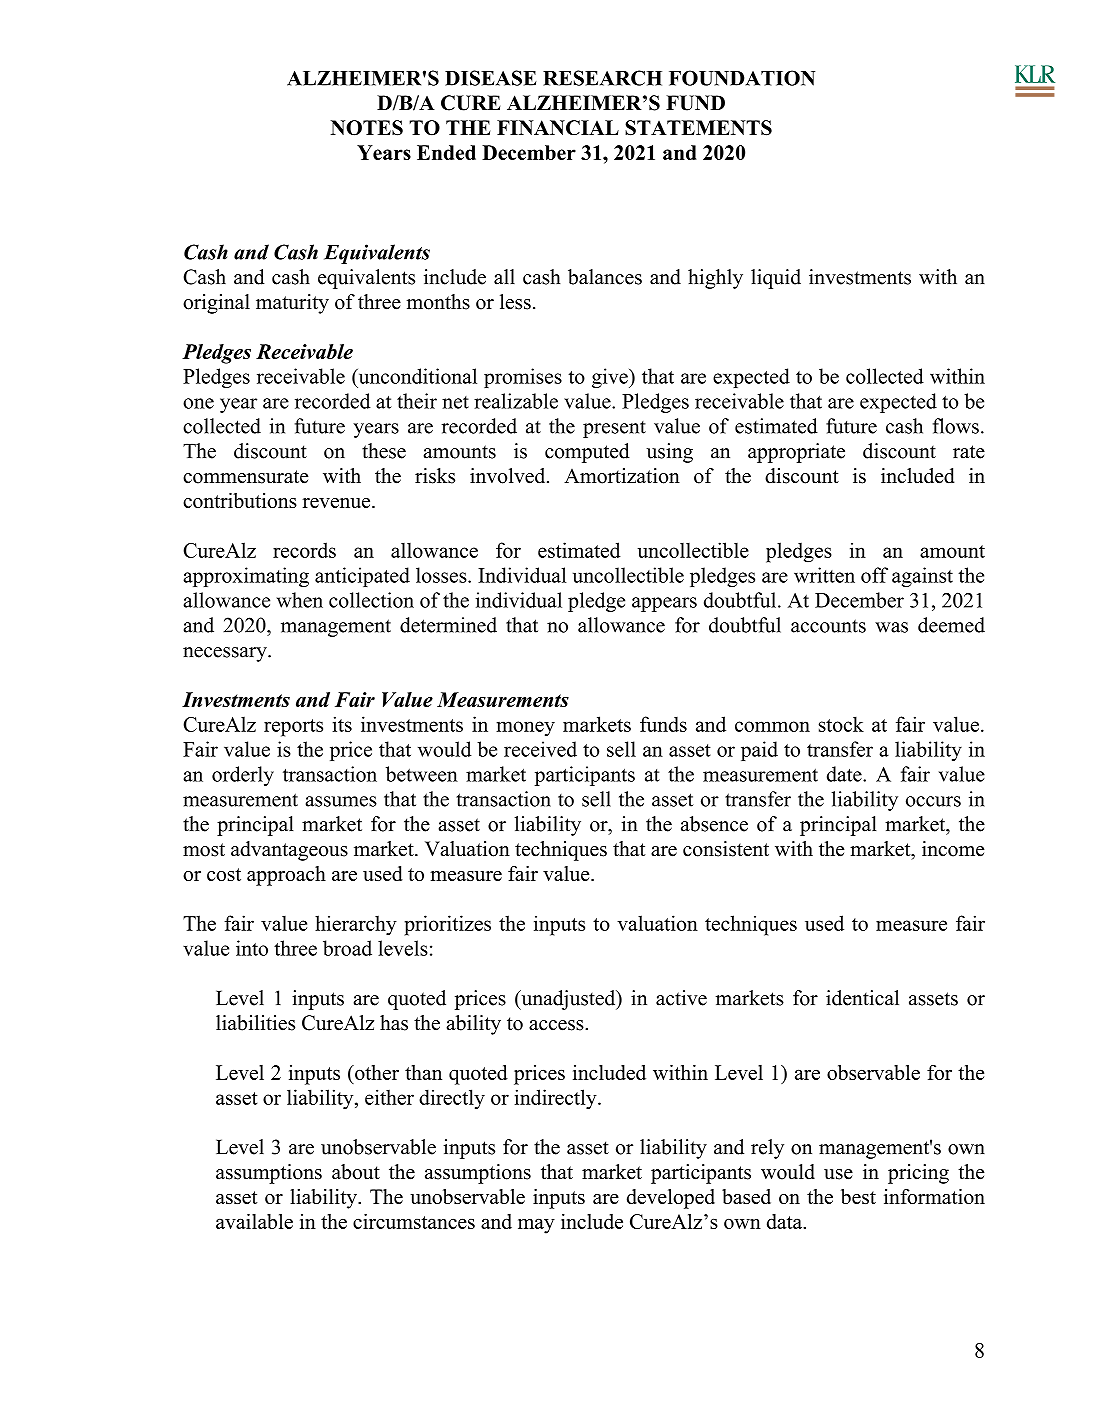 The width and height of the screenshot is (1103, 1427). I want to click on Amortization, so click(622, 476).
